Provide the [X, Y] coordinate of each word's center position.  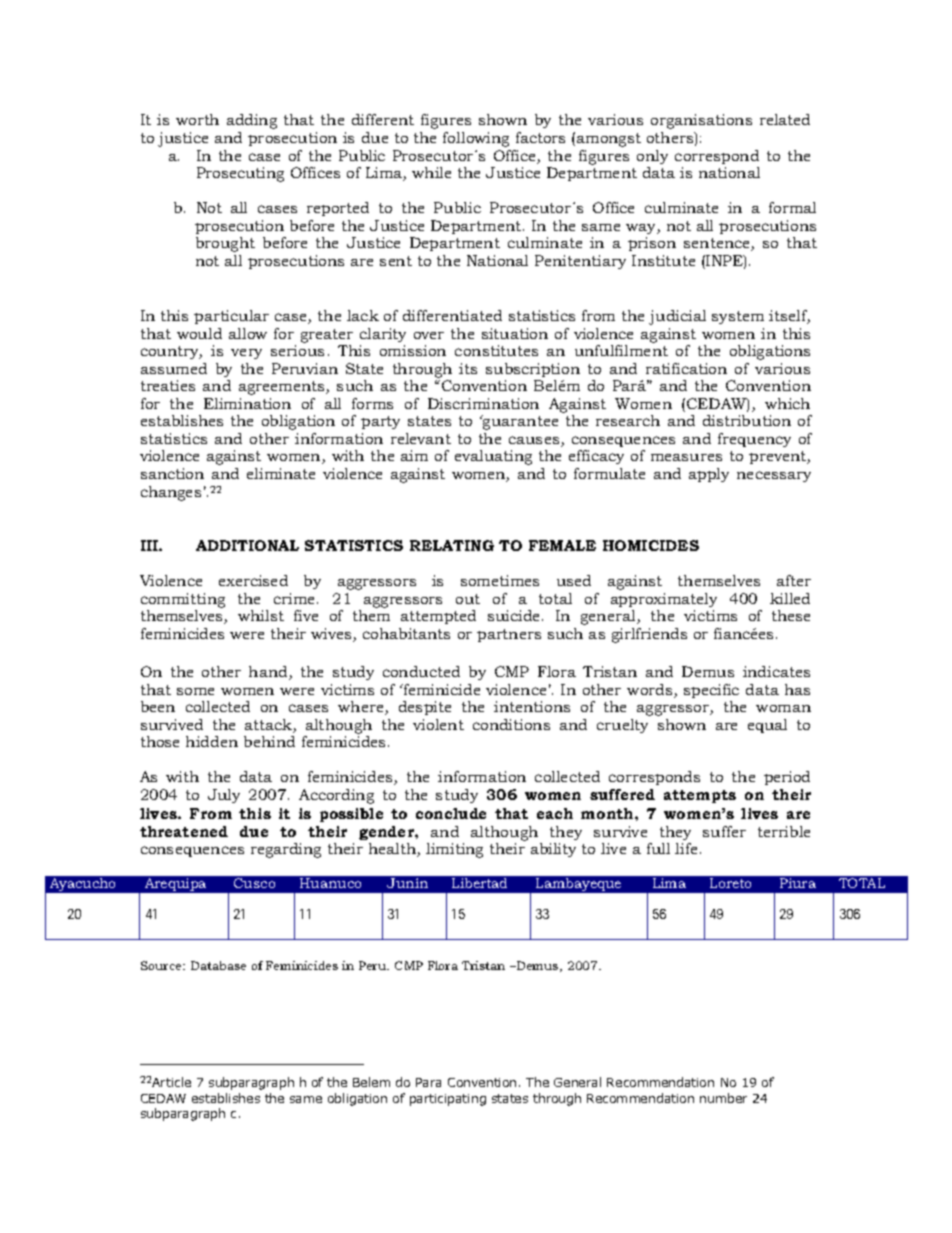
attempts [700, 796]
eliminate [281, 473]
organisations [701, 121]
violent [438, 724]
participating [448, 1100]
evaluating [493, 457]
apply [709, 475]
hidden [212, 741]
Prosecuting [240, 174]
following [476, 139]
